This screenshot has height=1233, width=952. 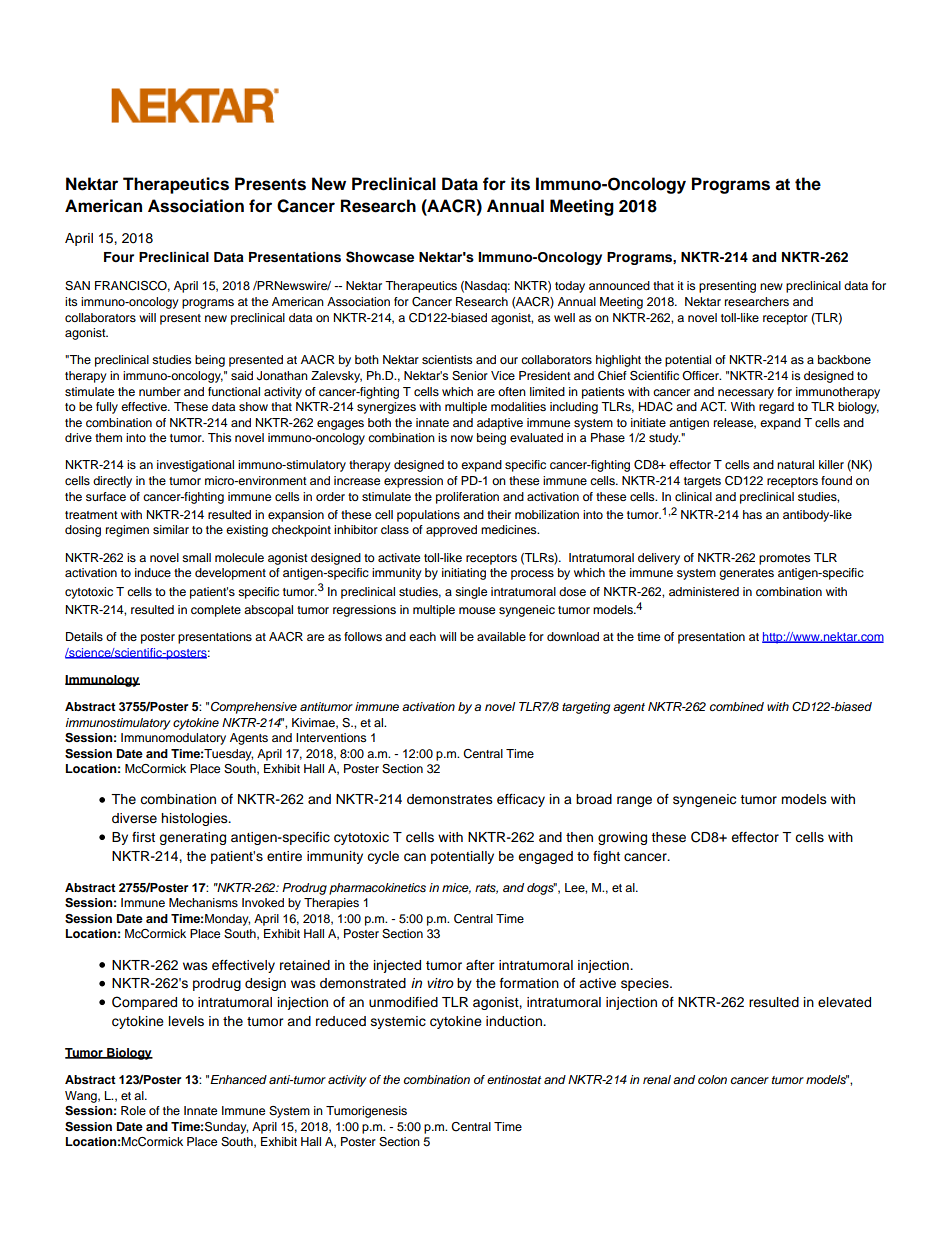 What do you see at coordinates (377, 889) in the screenshot?
I see `pharmacokinetics` at bounding box center [377, 889].
